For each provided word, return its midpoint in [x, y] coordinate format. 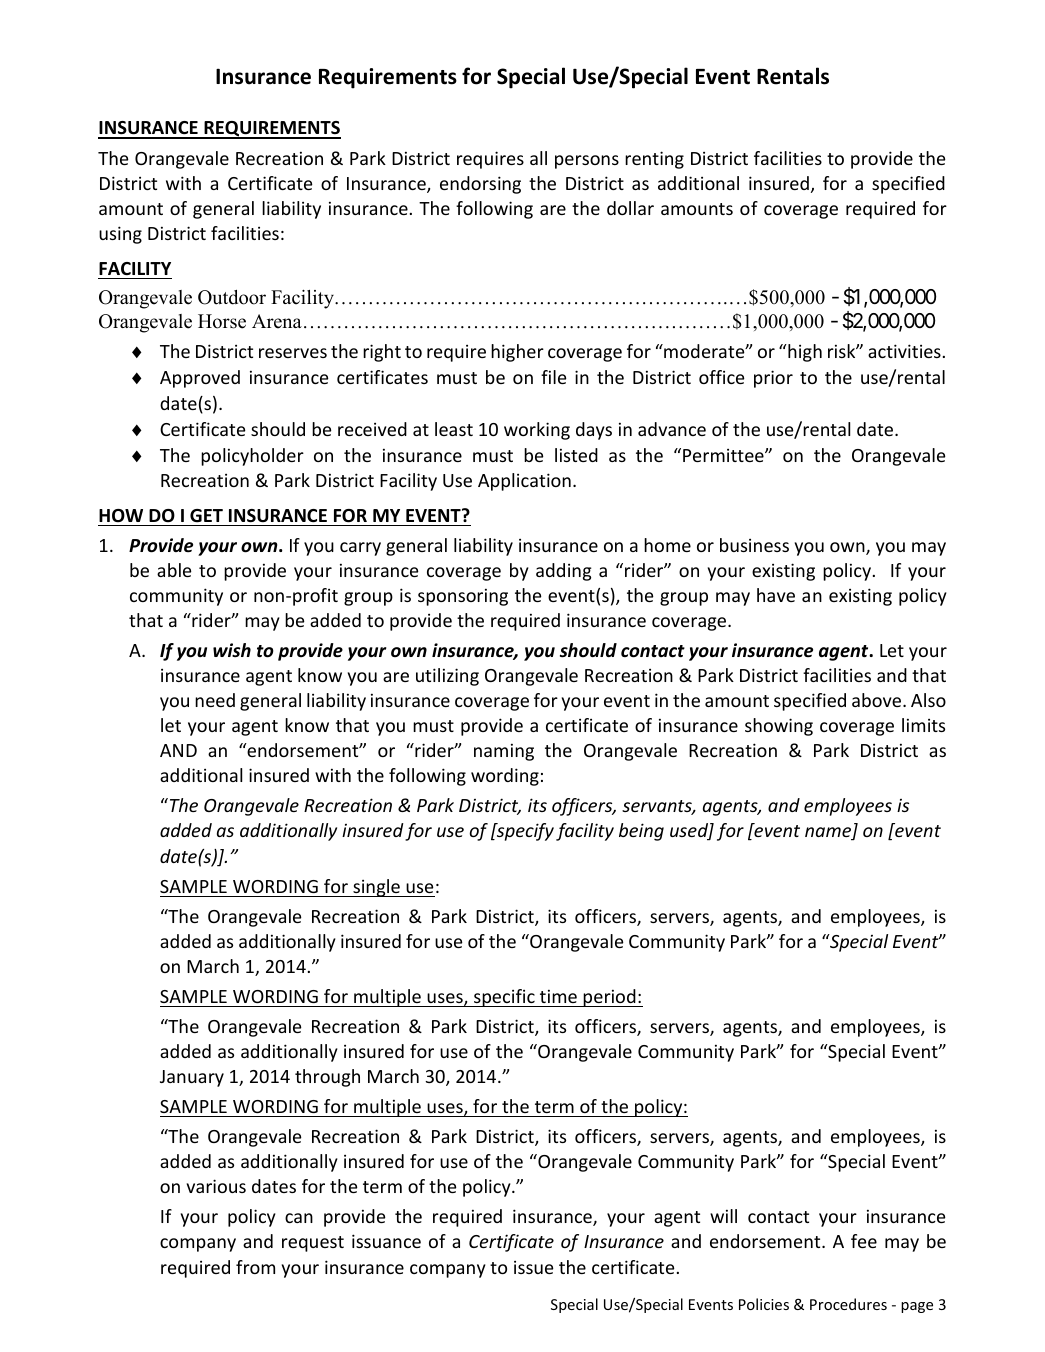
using [120, 235]
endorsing [480, 185]
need [215, 700]
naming [504, 752]
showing [779, 727]
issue [534, 1267]
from [255, 1267]
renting [654, 160]
